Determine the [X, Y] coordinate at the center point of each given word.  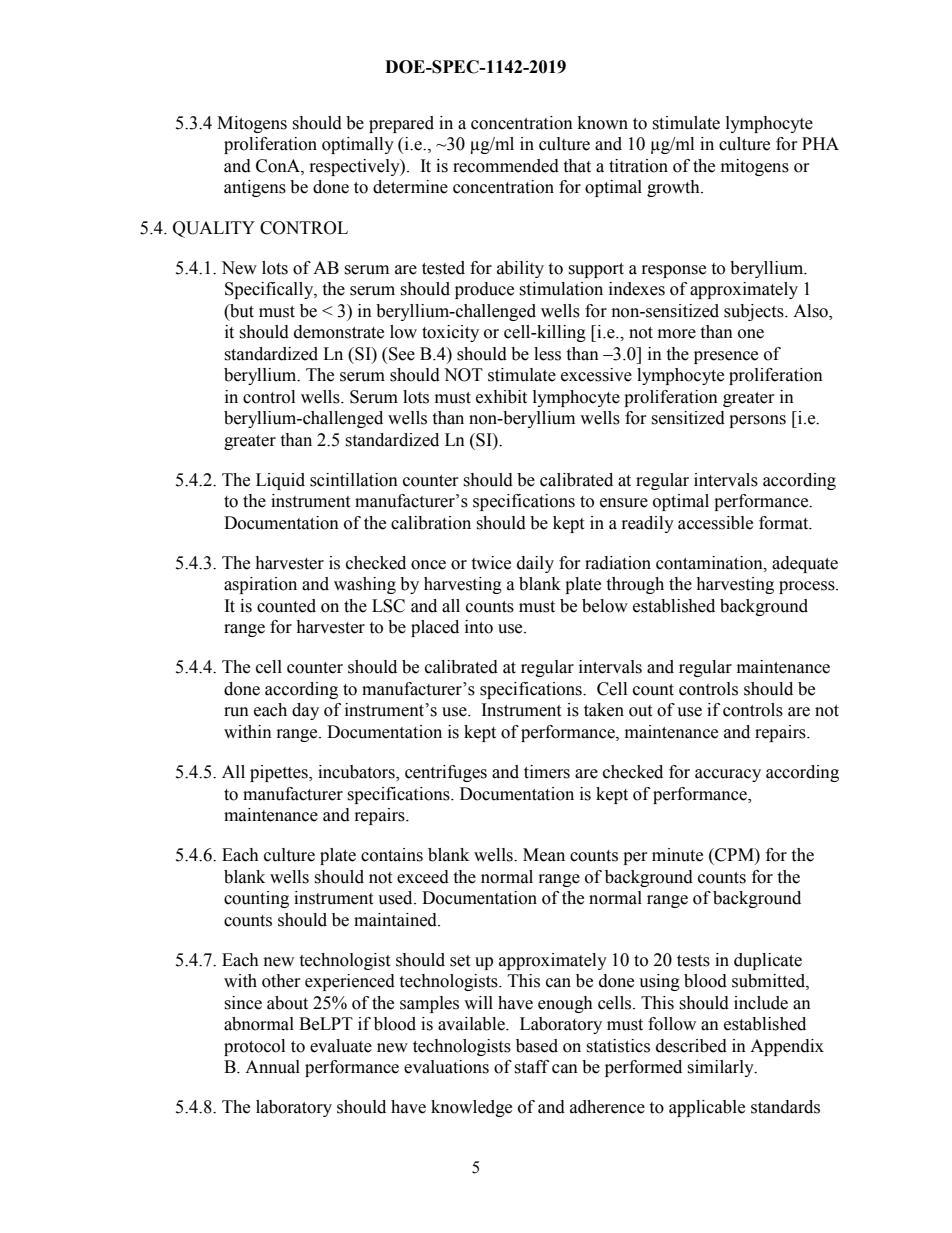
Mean [544, 855]
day [305, 711]
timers [547, 772]
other [281, 981]
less [547, 354]
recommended [506, 166]
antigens [255, 188]
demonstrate [339, 332]
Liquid [280, 481]
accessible [715, 523]
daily [535, 564]
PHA [820, 143]
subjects [755, 312]
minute [677, 855]
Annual [272, 1067]
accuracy [728, 775]
